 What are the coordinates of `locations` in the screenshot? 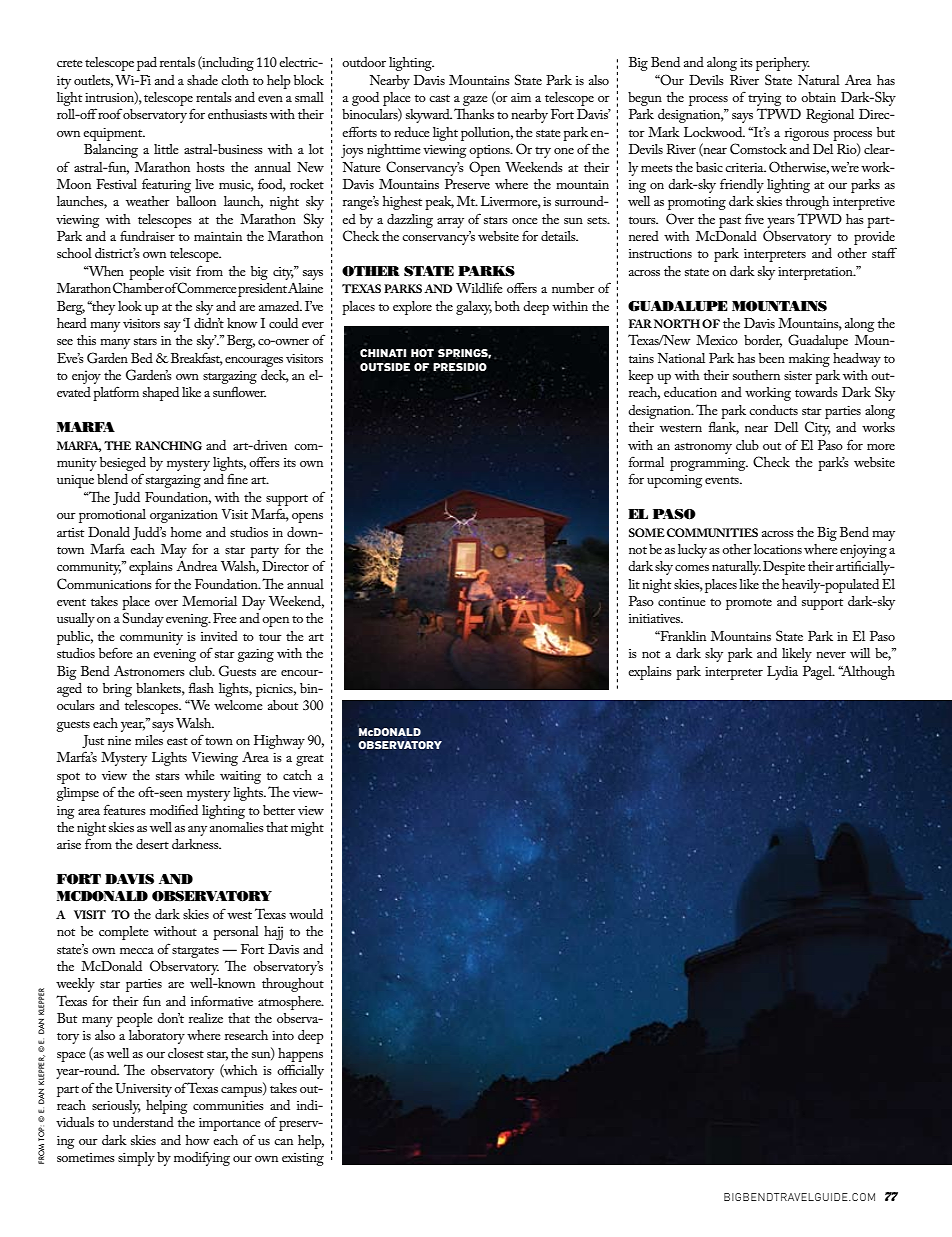 It's located at (778, 549).
